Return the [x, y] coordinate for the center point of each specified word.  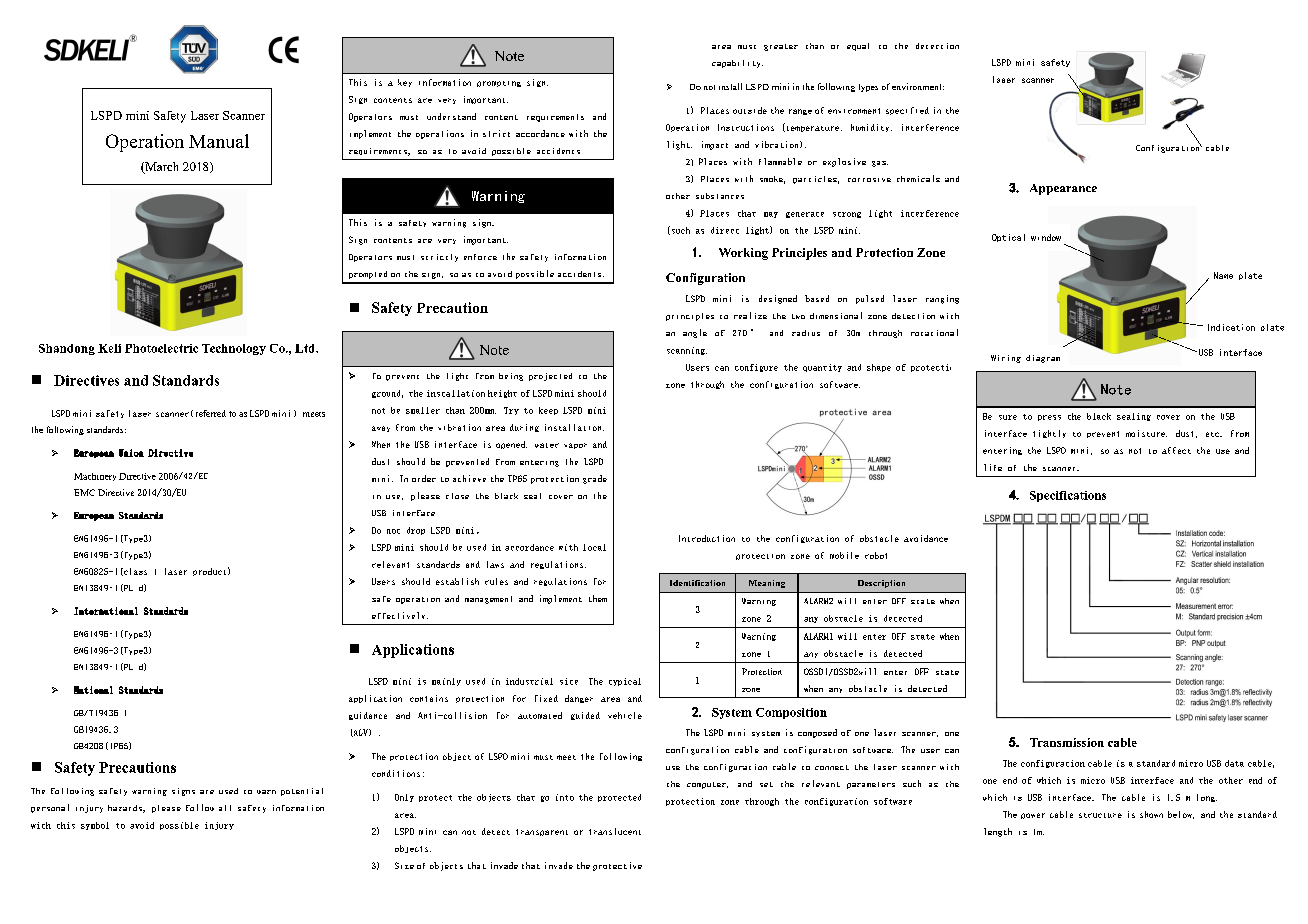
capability [737, 64]
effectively [400, 615]
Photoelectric [161, 348]
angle [695, 333]
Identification [697, 583]
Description [881, 584]
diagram [1043, 359]
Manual [219, 141]
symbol [95, 826]
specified [907, 111]
